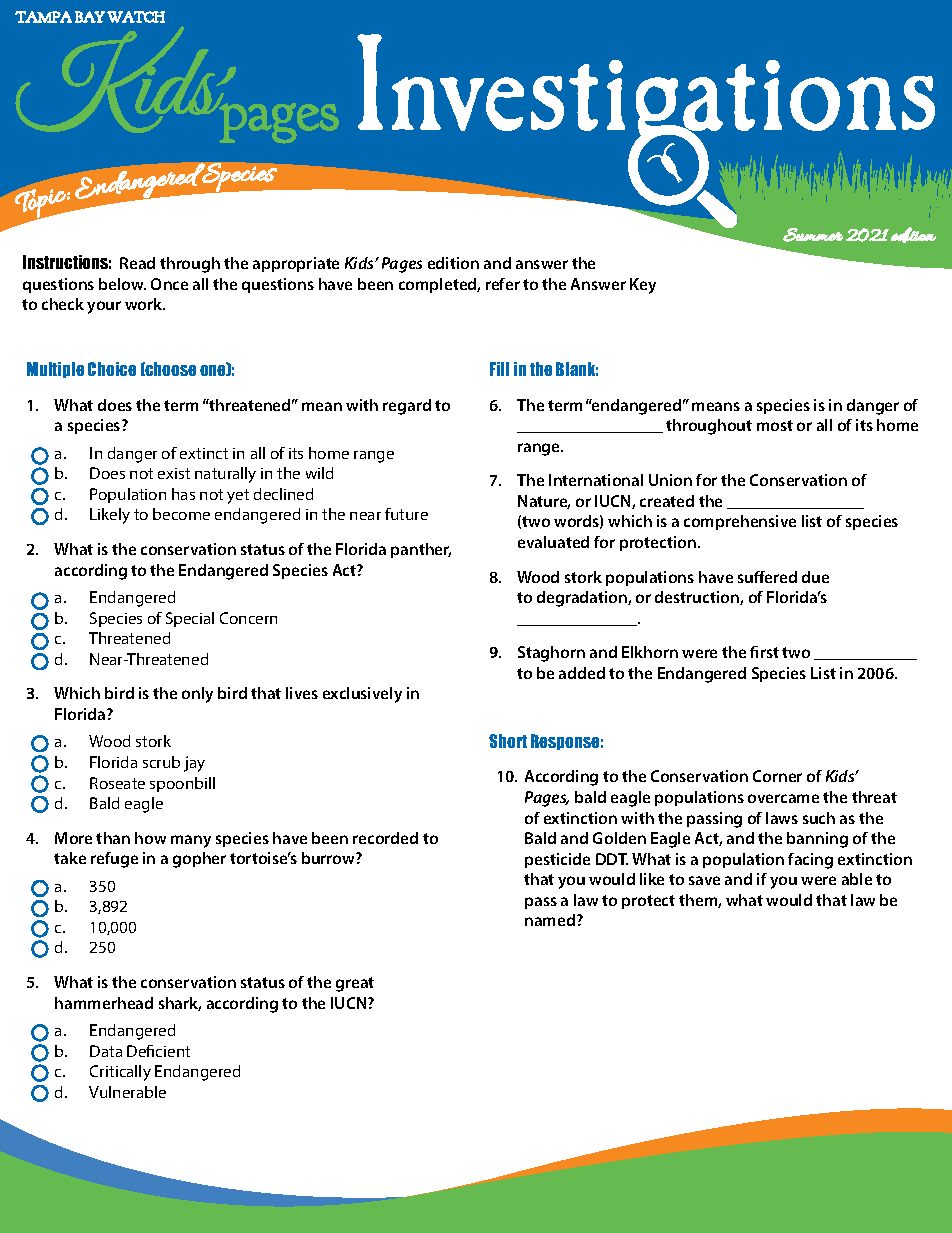  I want to click on Union, so click(670, 480).
